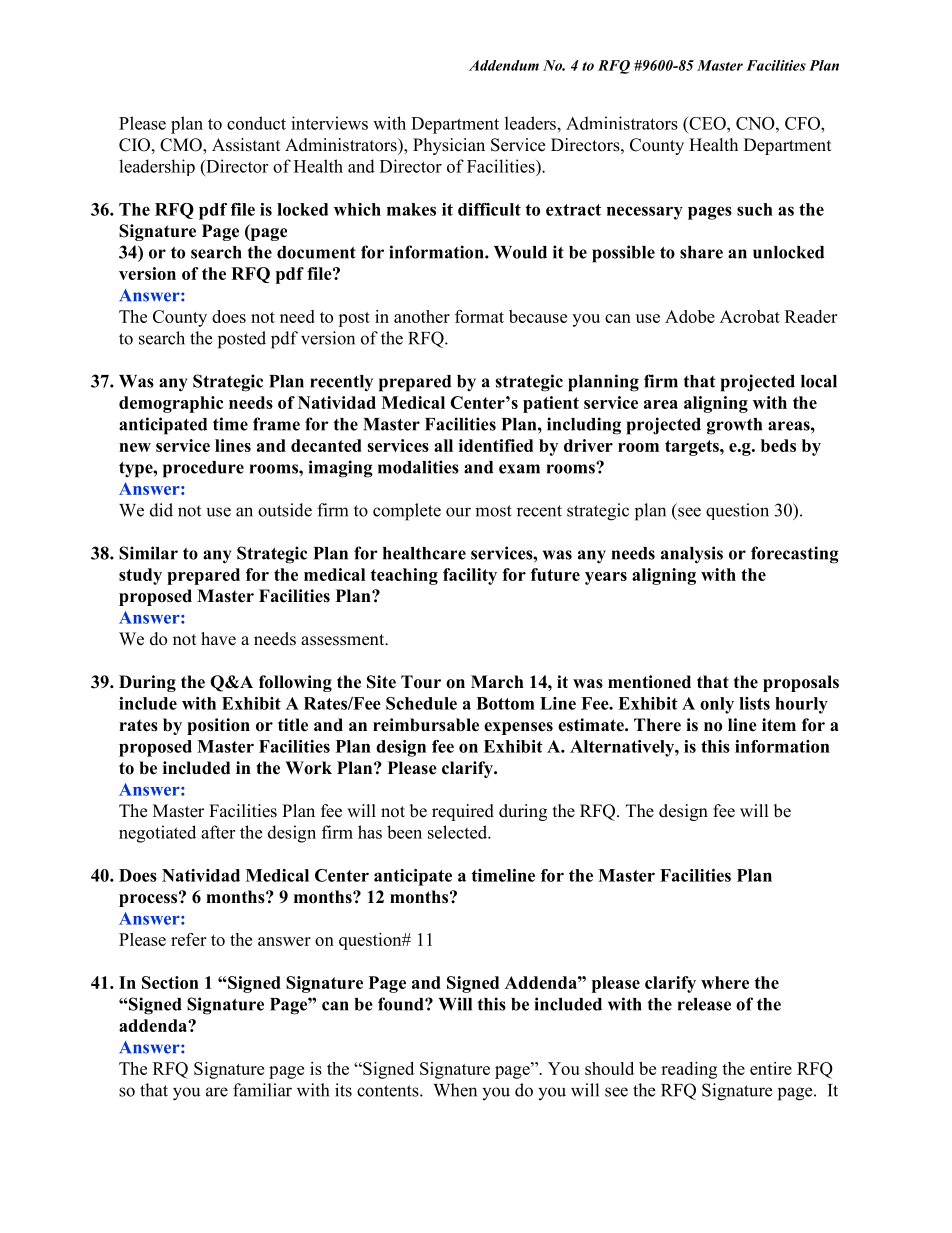 This screenshot has width=952, height=1233. I want to click on CEO, so click(707, 123).
